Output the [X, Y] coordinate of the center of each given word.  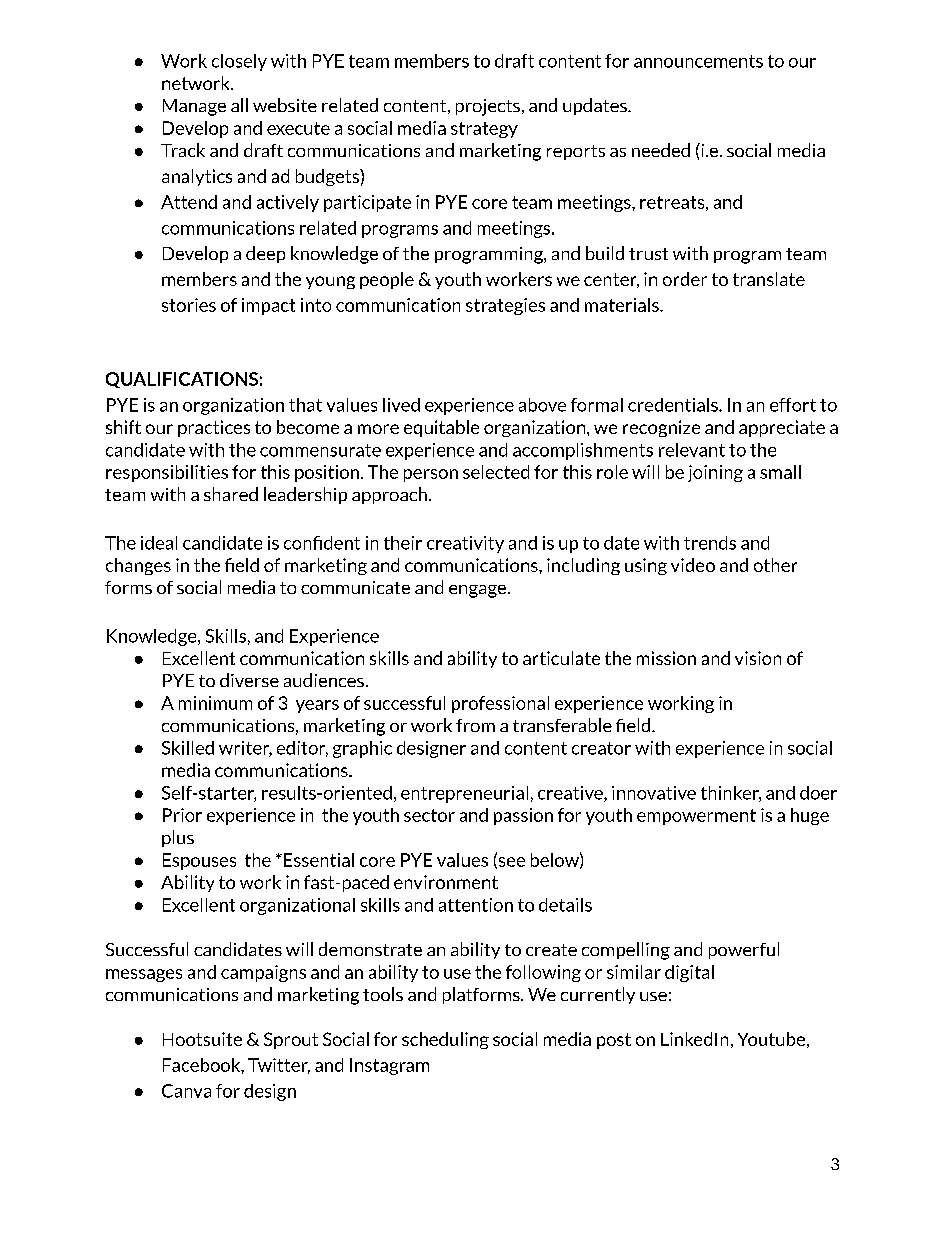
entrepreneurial [464, 794]
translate [769, 279]
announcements [698, 61]
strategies [505, 306]
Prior [182, 815]
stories [189, 305]
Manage [194, 107]
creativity [465, 544]
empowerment [696, 817]
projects [488, 107]
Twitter [279, 1066]
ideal [159, 543]
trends [710, 543]
